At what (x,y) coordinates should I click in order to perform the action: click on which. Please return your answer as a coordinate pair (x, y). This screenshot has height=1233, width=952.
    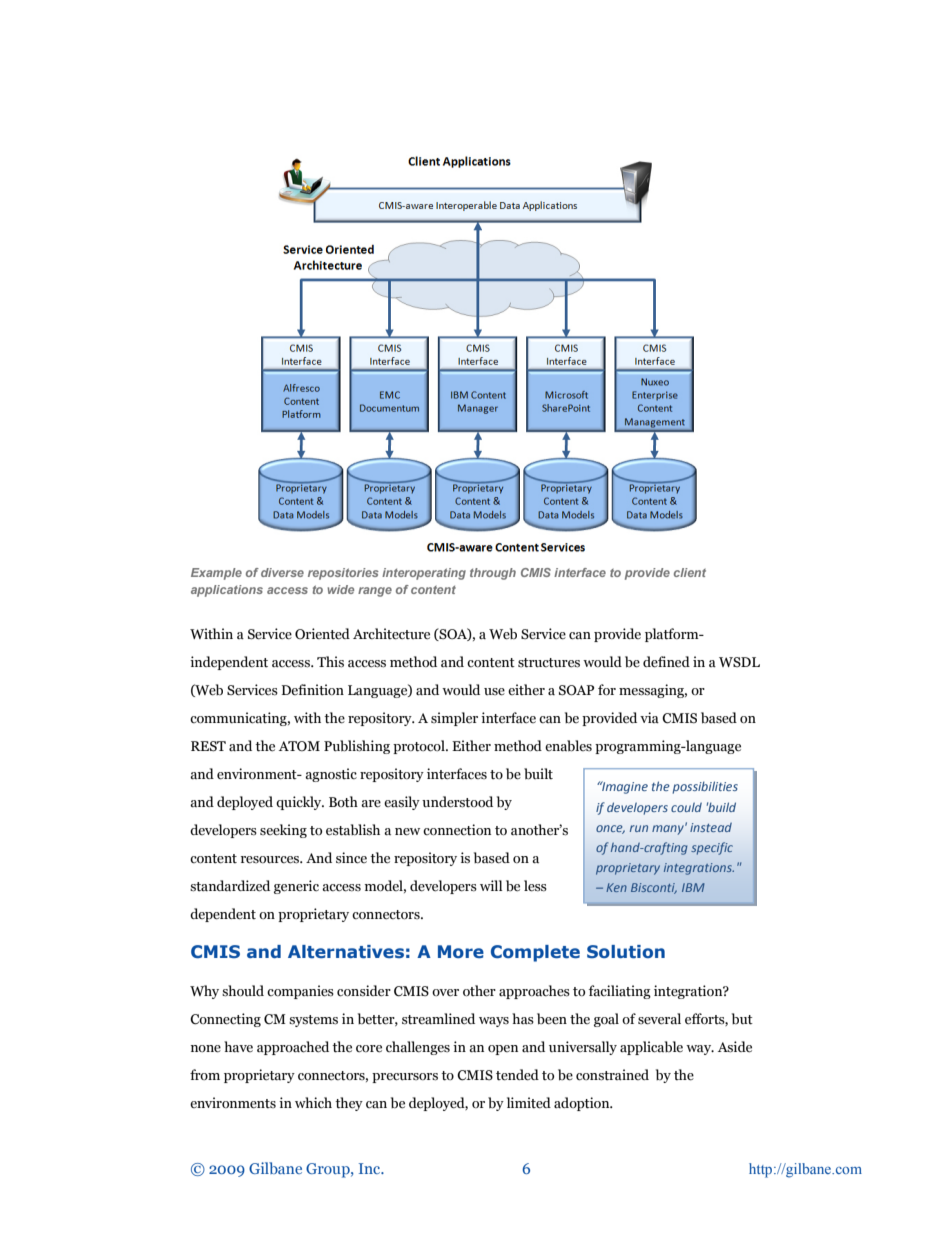
    Looking at the image, I should click on (313, 1102).
